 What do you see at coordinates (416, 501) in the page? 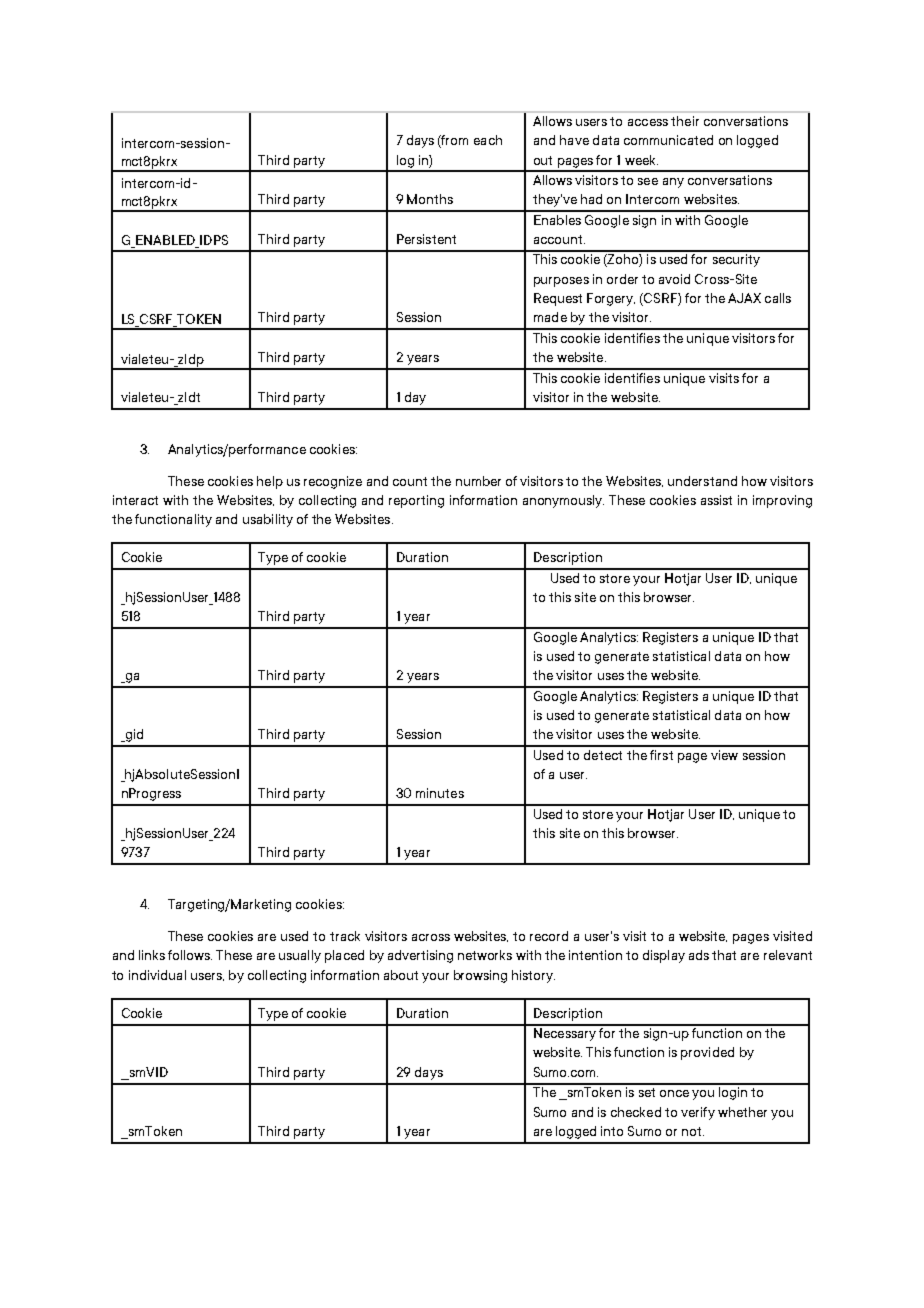
I see `reporting` at bounding box center [416, 501].
